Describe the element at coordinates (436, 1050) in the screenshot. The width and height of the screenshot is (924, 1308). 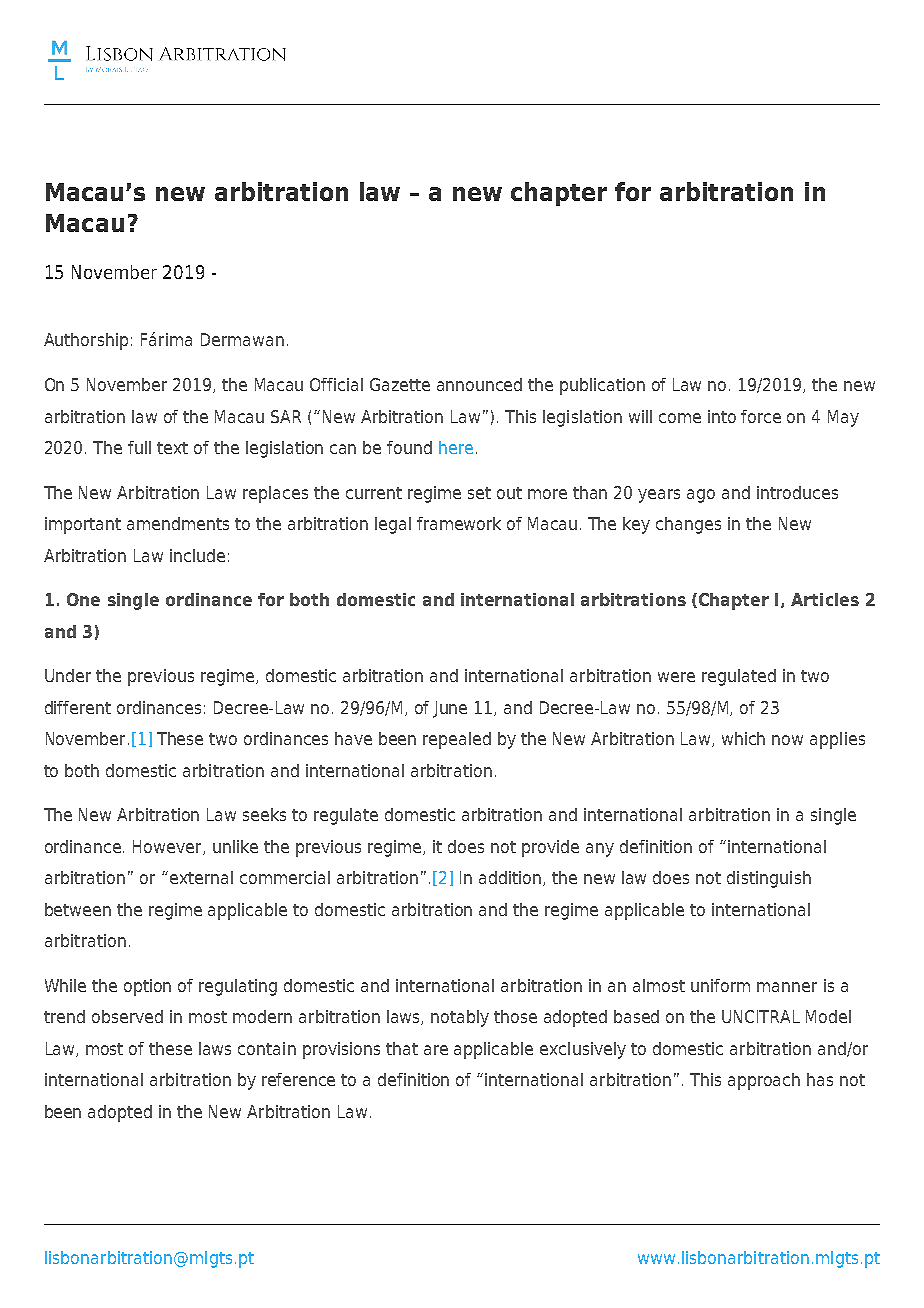
I see `are` at that location.
